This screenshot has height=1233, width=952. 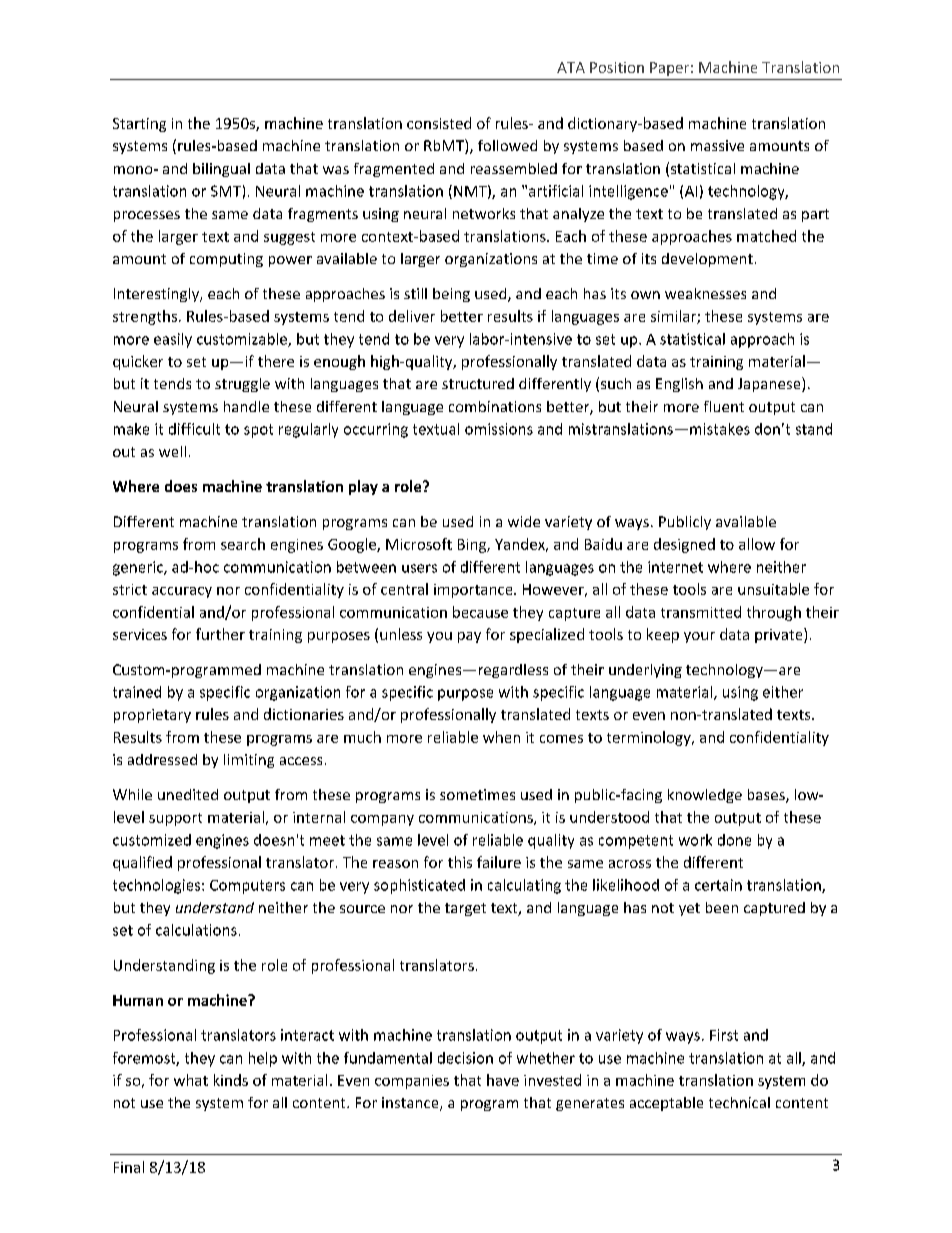 What do you see at coordinates (705, 796) in the screenshot?
I see `knowledge` at bounding box center [705, 796].
